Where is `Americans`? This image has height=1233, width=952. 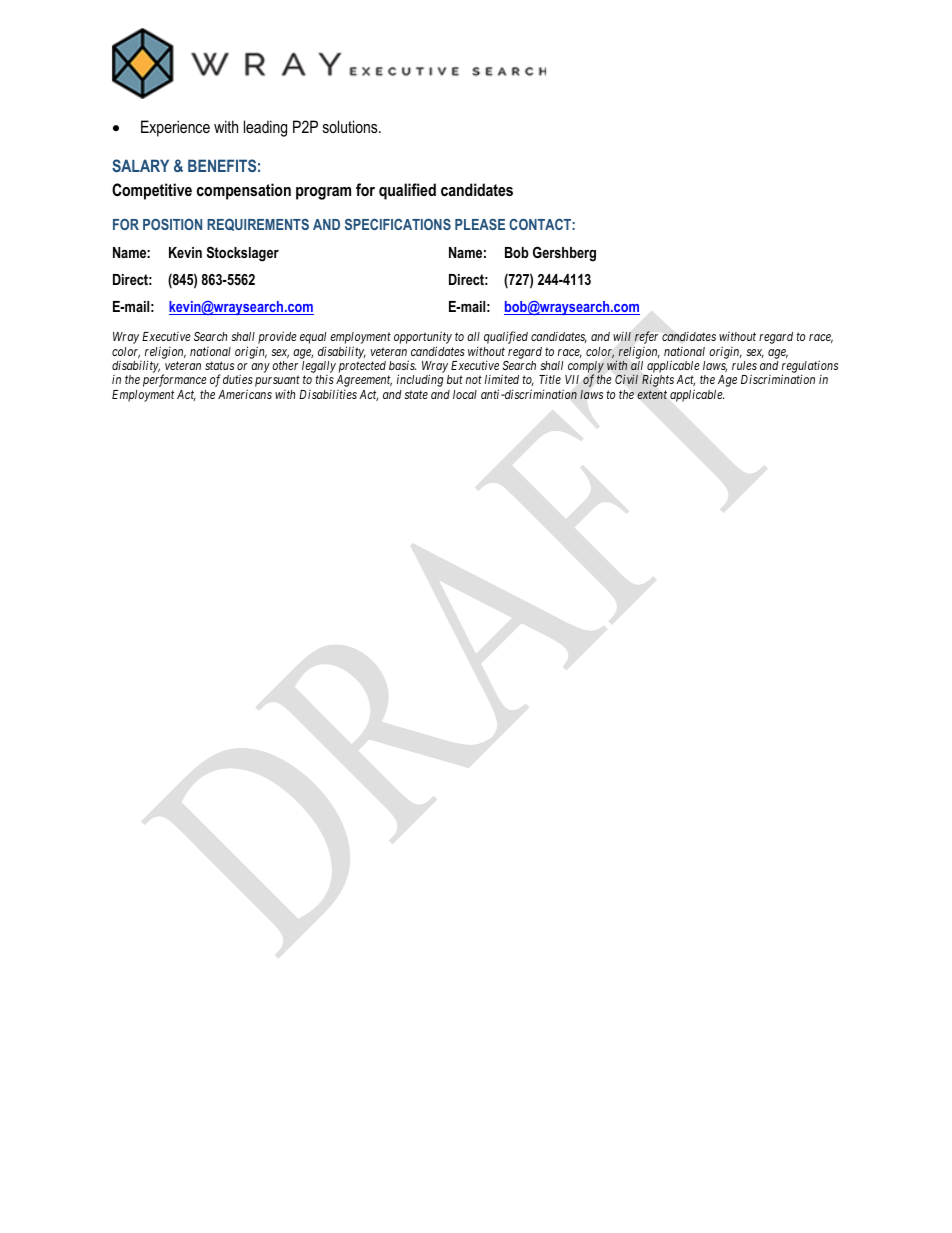
Americans is located at coordinates (245, 394).
